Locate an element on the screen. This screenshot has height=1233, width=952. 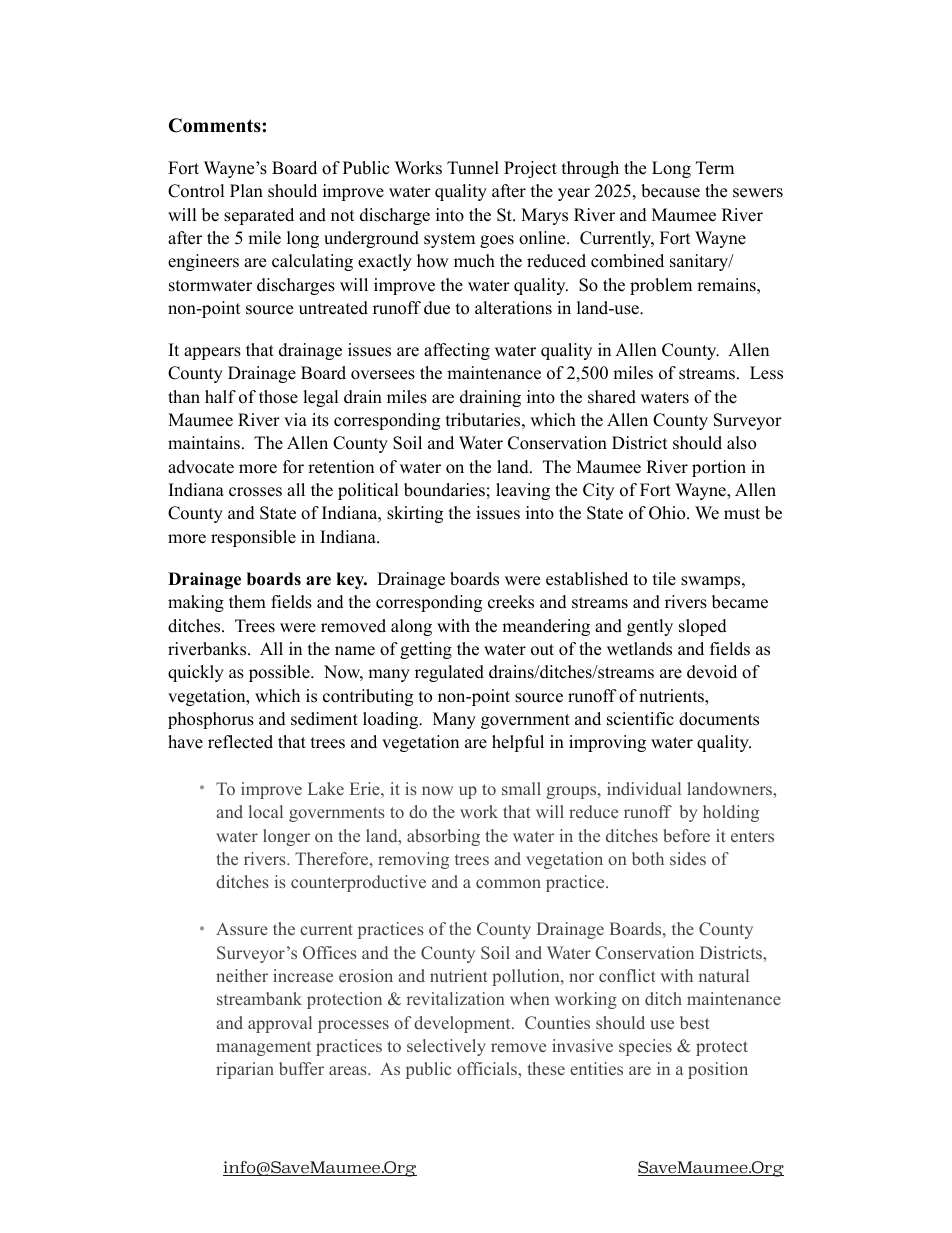
Less is located at coordinates (766, 373).
